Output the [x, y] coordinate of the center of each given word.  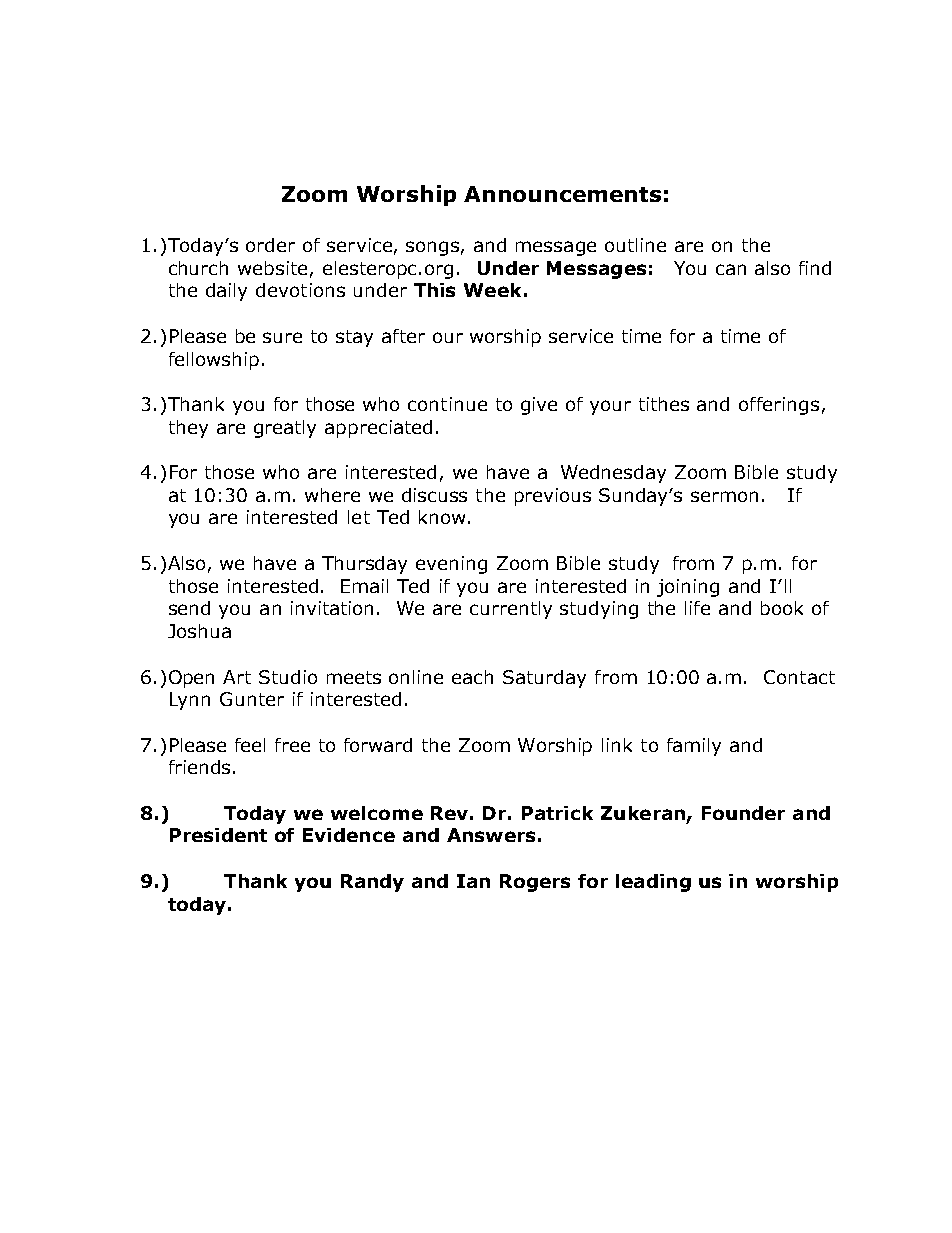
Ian [473, 881]
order [270, 245]
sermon [724, 496]
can [731, 269]
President [218, 835]
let [359, 517]
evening [451, 565]
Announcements [562, 194]
